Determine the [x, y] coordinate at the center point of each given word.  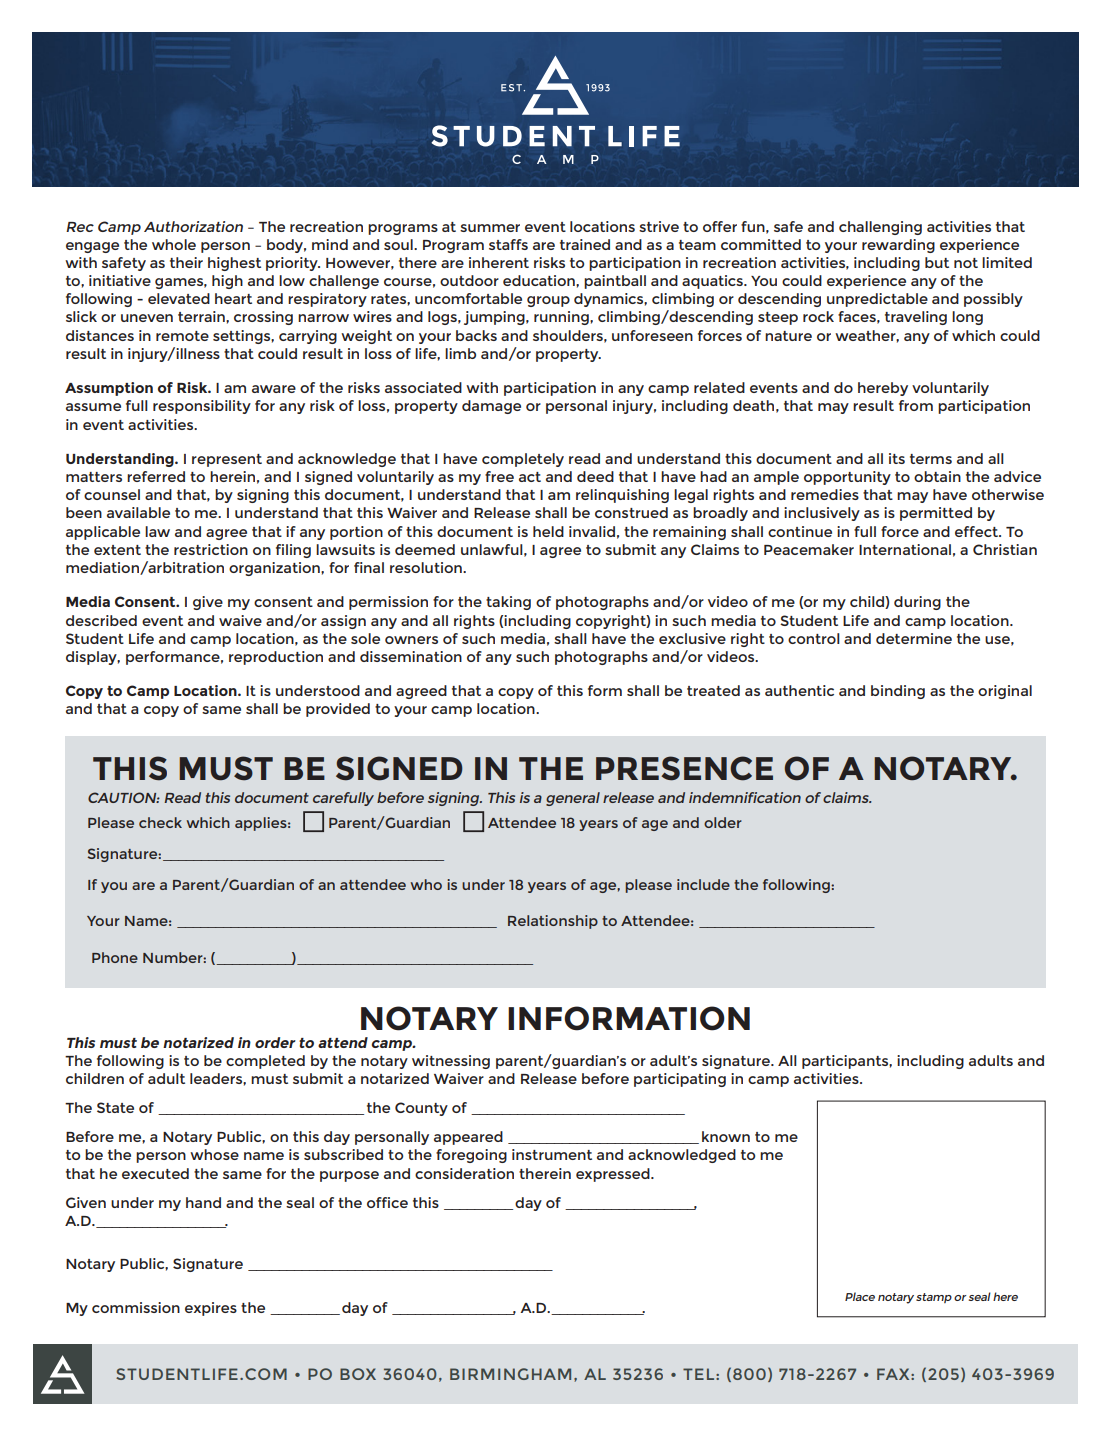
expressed [614, 1175]
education [540, 280]
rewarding [898, 246]
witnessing [451, 1062]
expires [211, 1309]
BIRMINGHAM [510, 1374]
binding [898, 692]
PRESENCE [684, 768]
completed [265, 1062]
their [186, 262]
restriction [211, 549]
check [160, 822]
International [905, 549]
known [726, 1136]
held [548, 531]
